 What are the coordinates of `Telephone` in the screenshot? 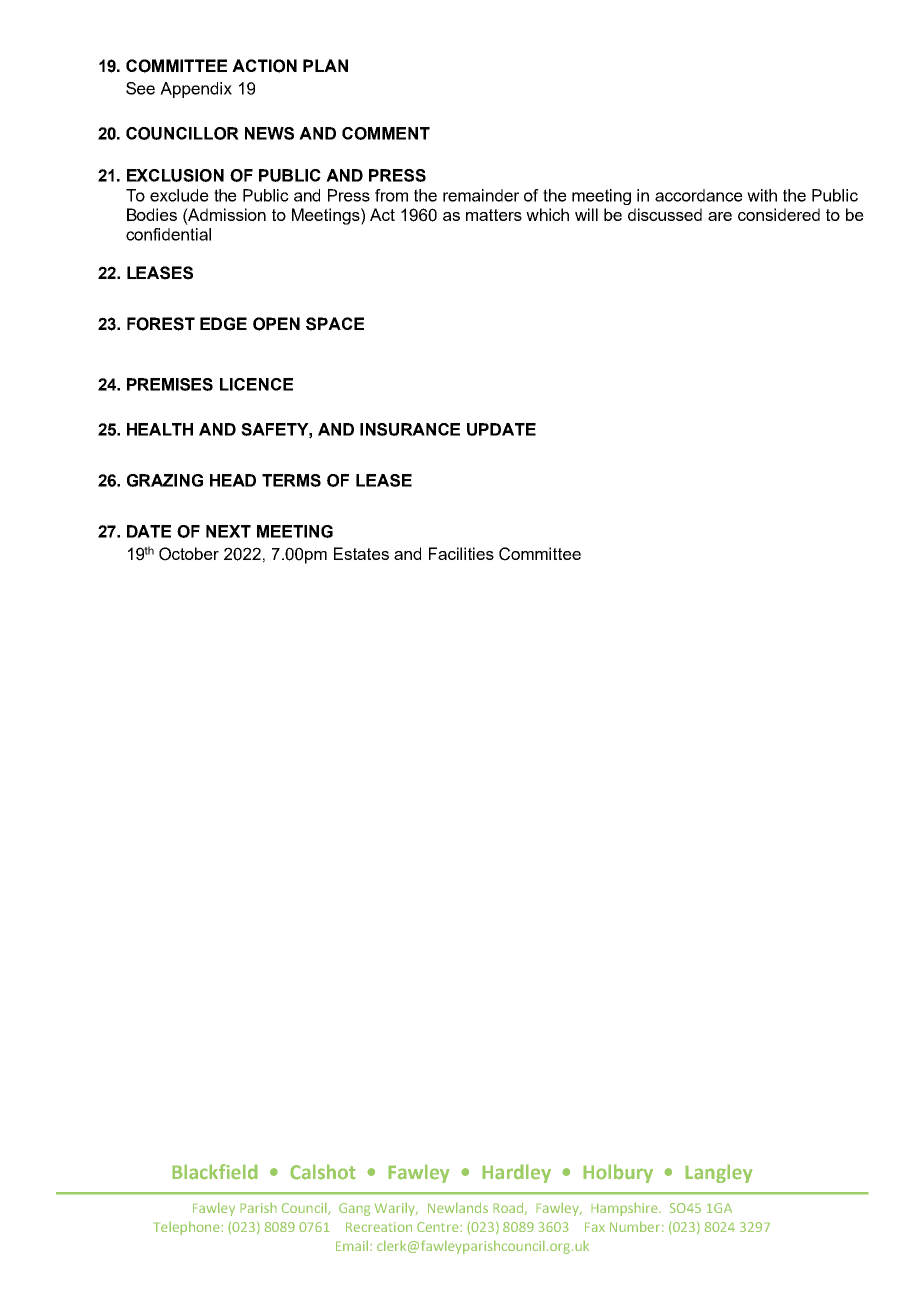 It's located at (187, 1228).
